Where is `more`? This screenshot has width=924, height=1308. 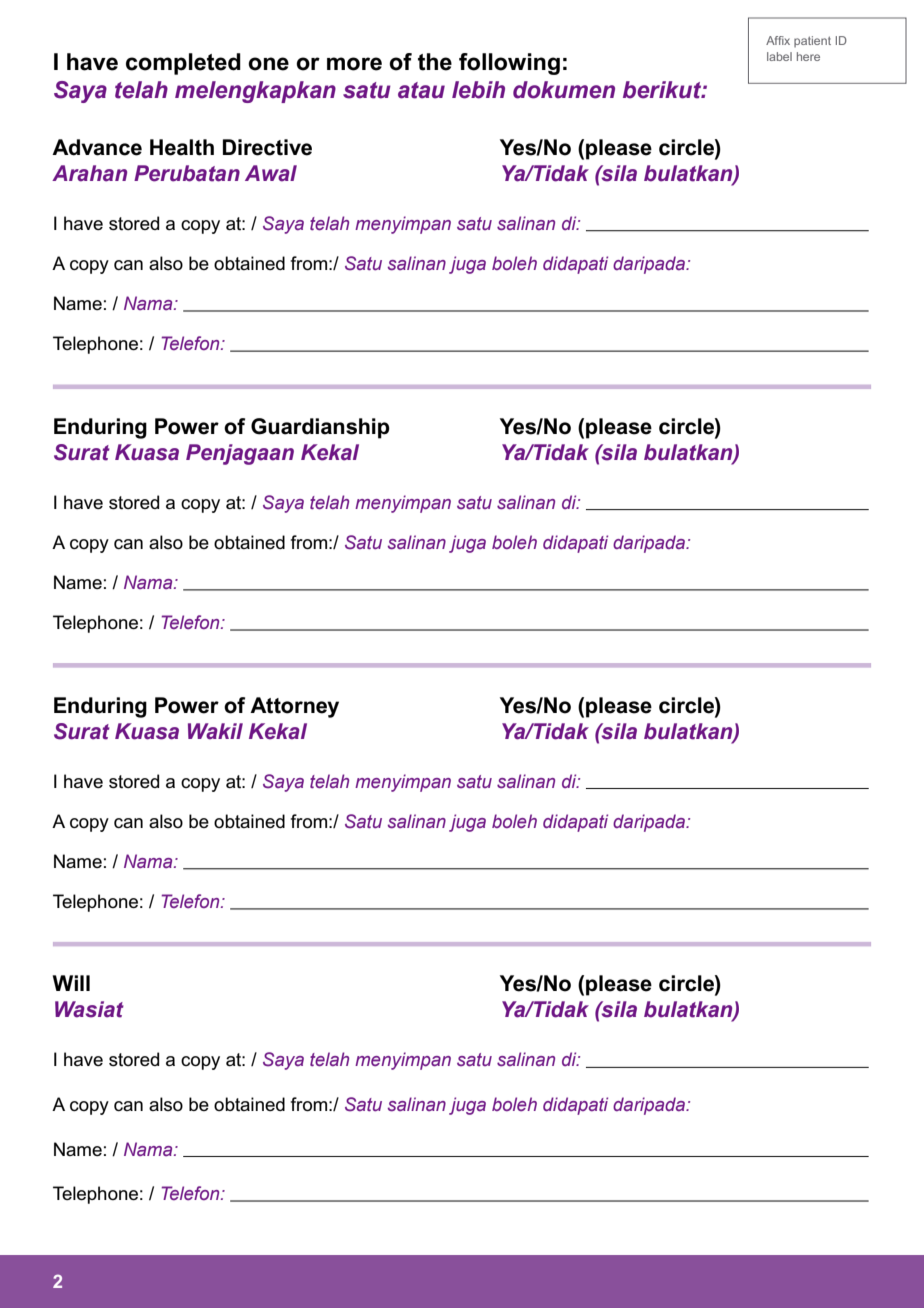
more is located at coordinates (354, 64).
